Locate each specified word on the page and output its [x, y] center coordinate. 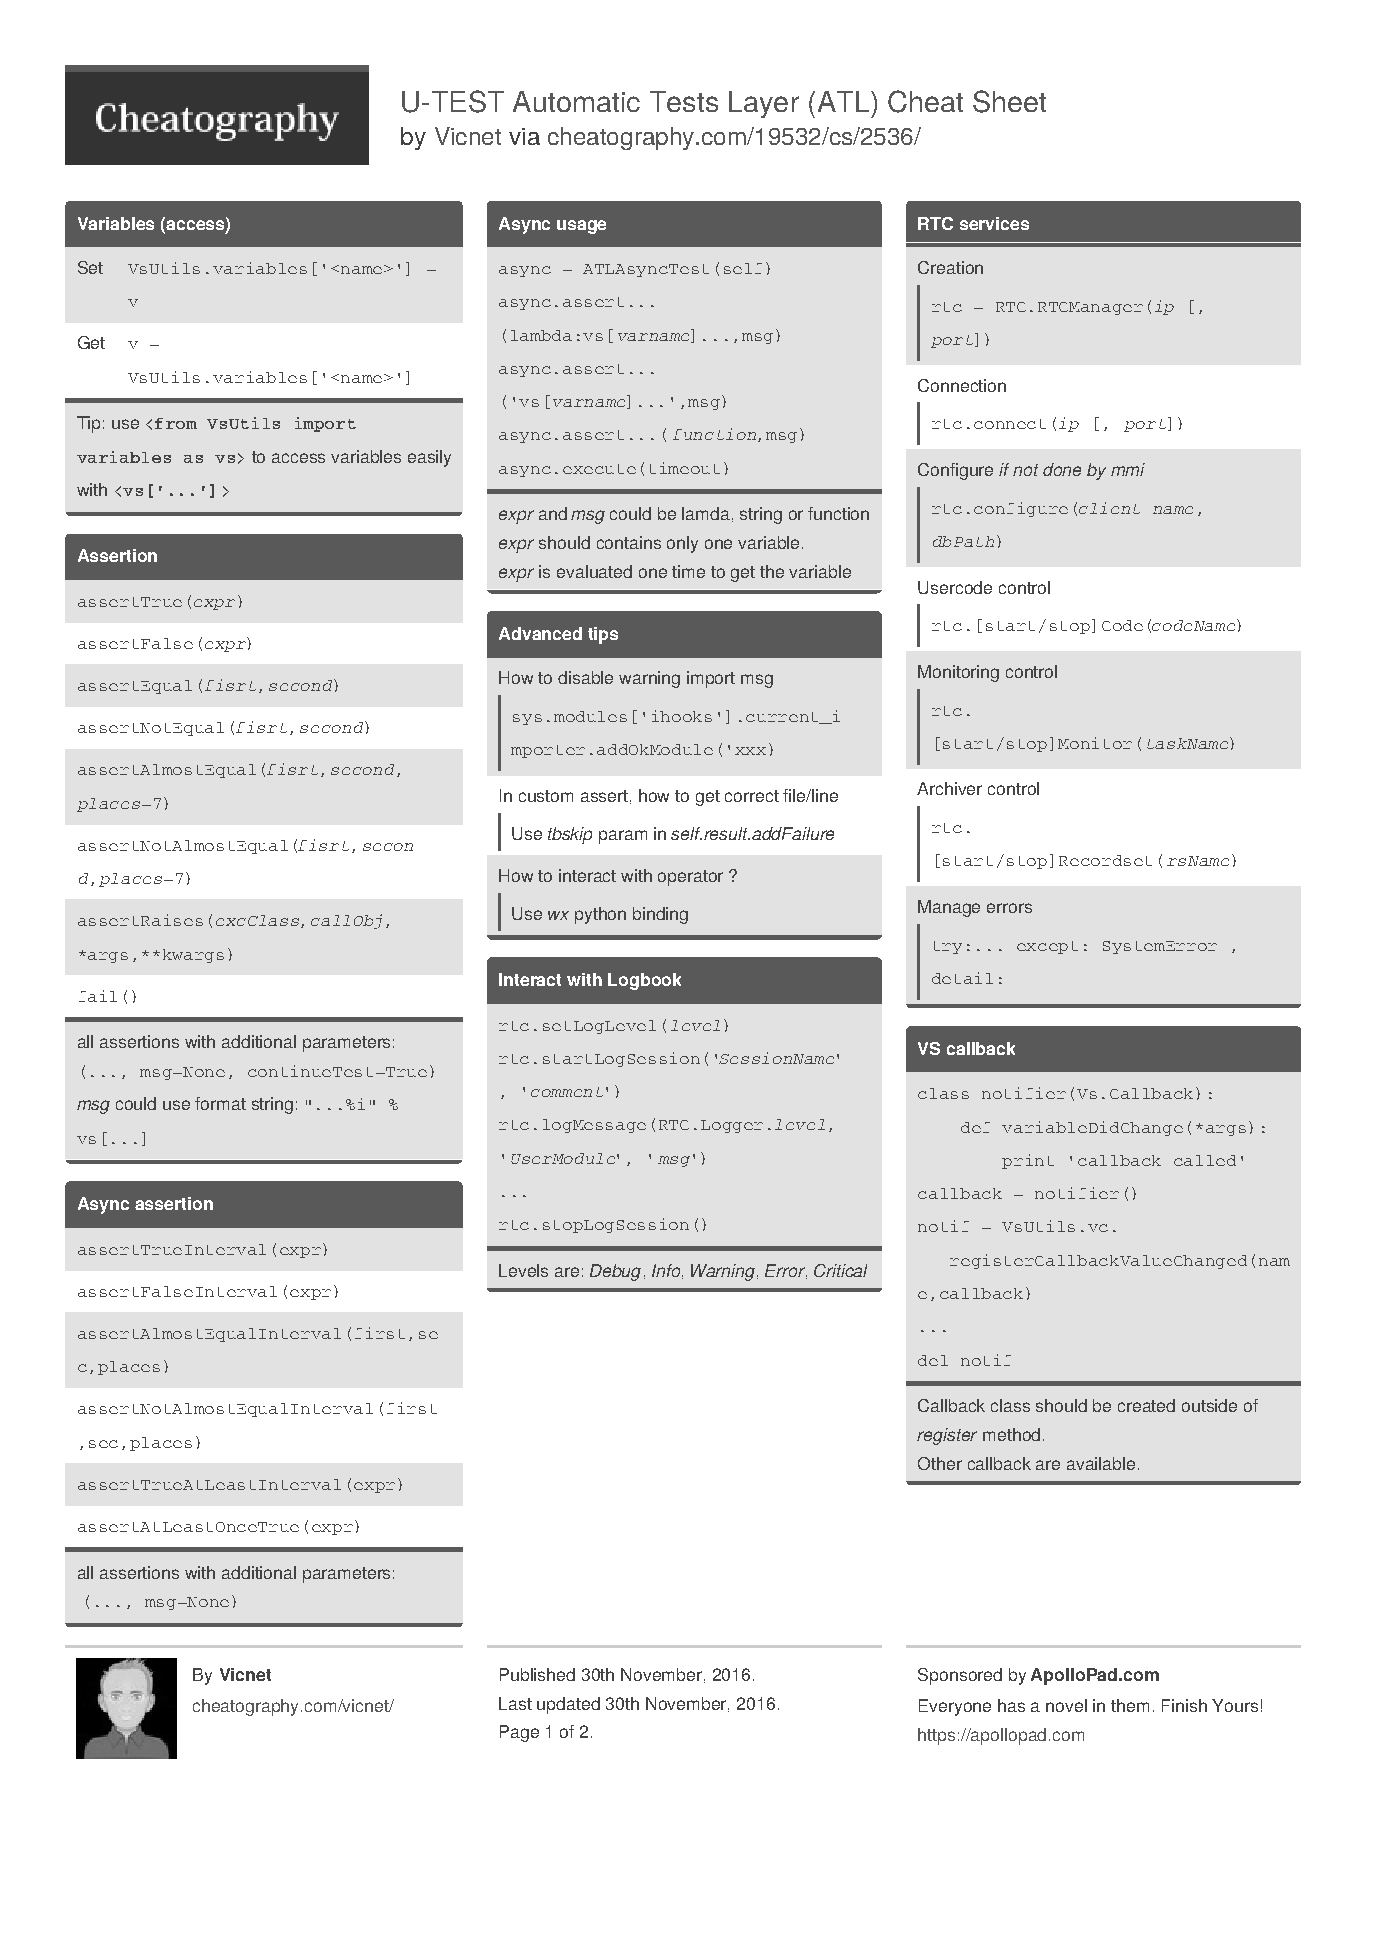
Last [515, 1703]
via [524, 136]
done [1062, 469]
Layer [764, 104]
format [220, 1103]
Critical [840, 1270]
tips [603, 635]
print [1028, 1161]
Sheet [1009, 101]
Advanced [540, 633]
